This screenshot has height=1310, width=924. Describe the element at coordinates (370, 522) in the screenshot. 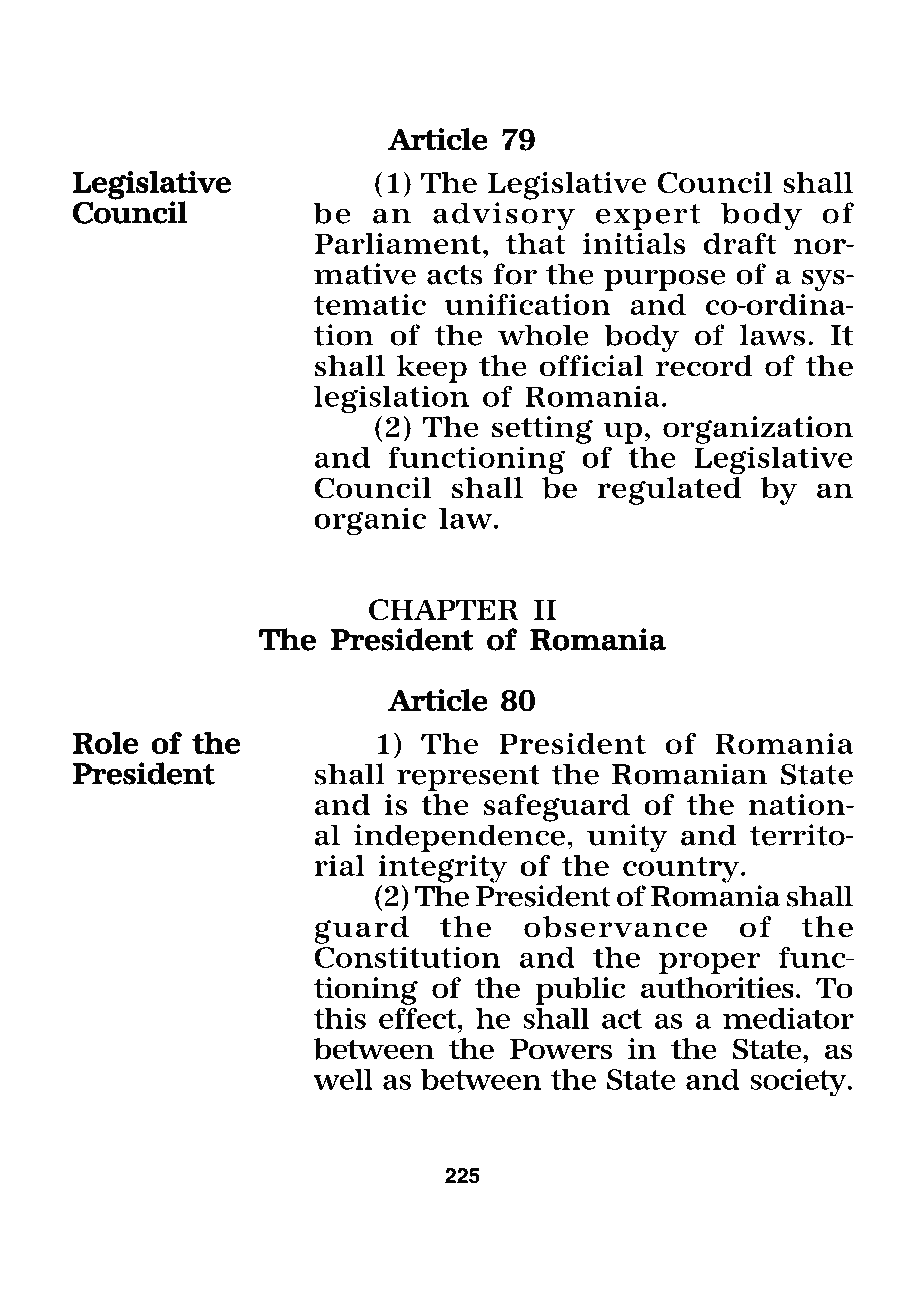

I see `organic` at that location.
